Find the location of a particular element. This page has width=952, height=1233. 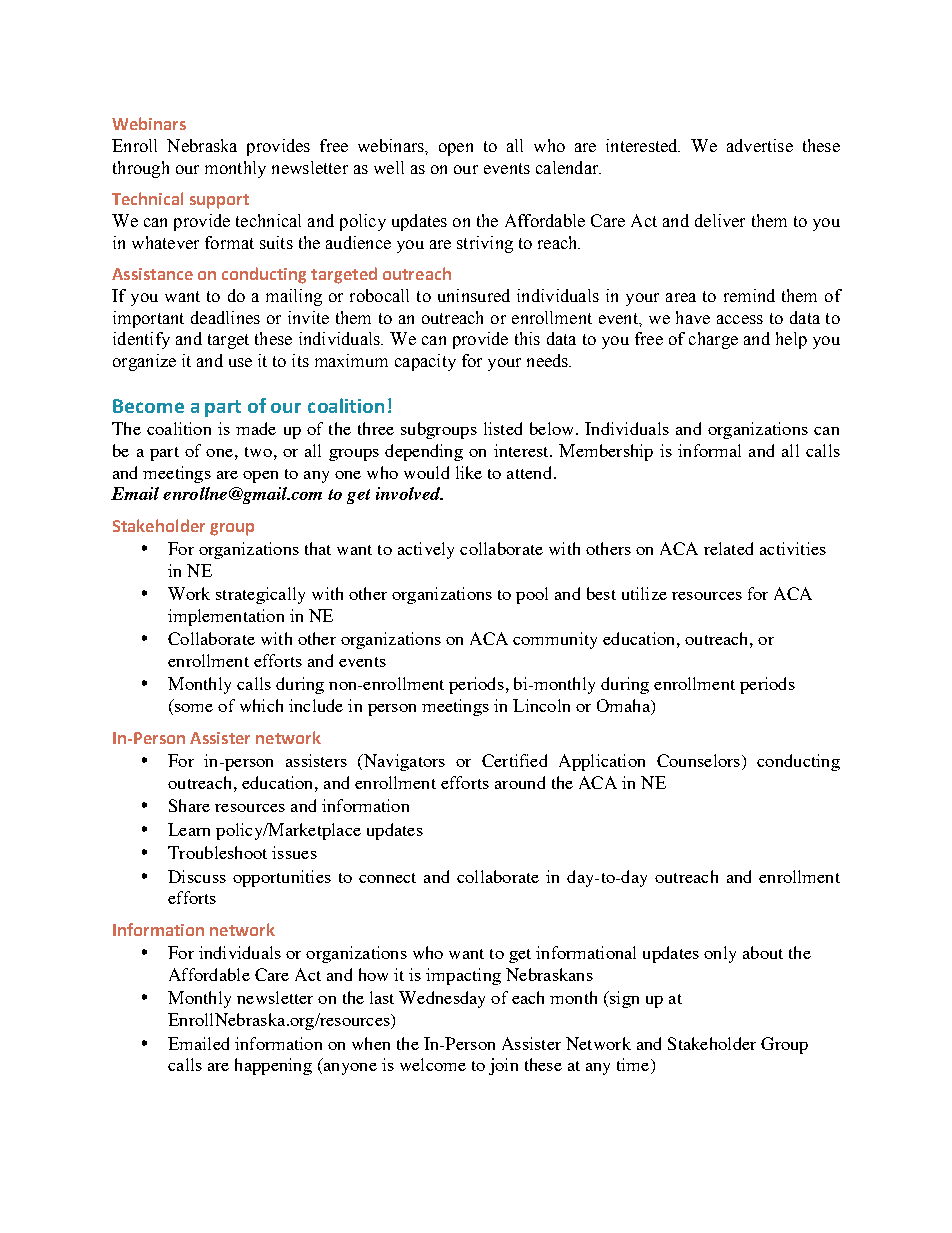

advertise is located at coordinates (760, 145).
